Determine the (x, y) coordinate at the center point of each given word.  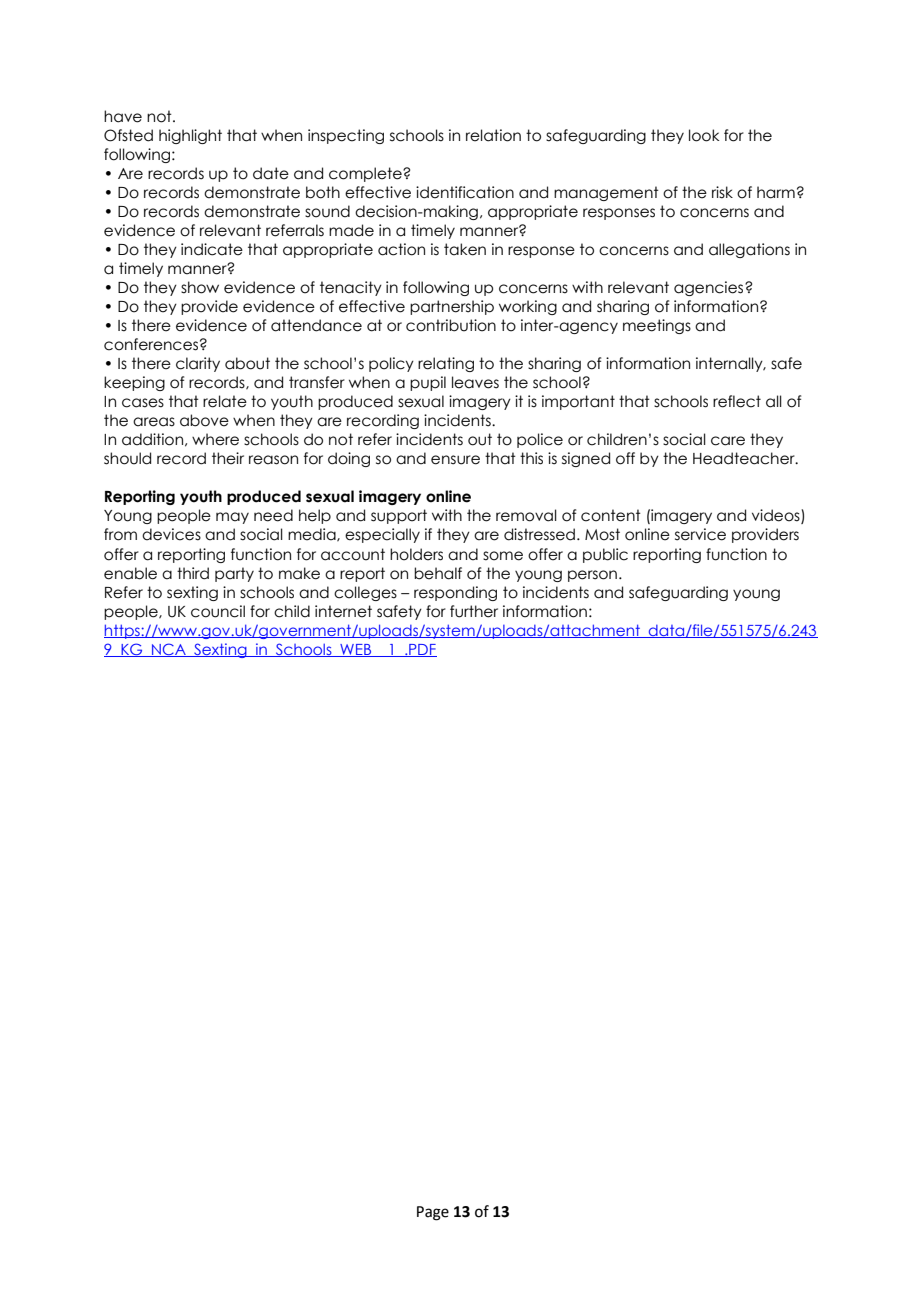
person (592, 576)
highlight (190, 136)
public (605, 555)
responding (455, 593)
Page (433, 1213)
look (704, 135)
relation (493, 135)
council (218, 611)
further (474, 611)
